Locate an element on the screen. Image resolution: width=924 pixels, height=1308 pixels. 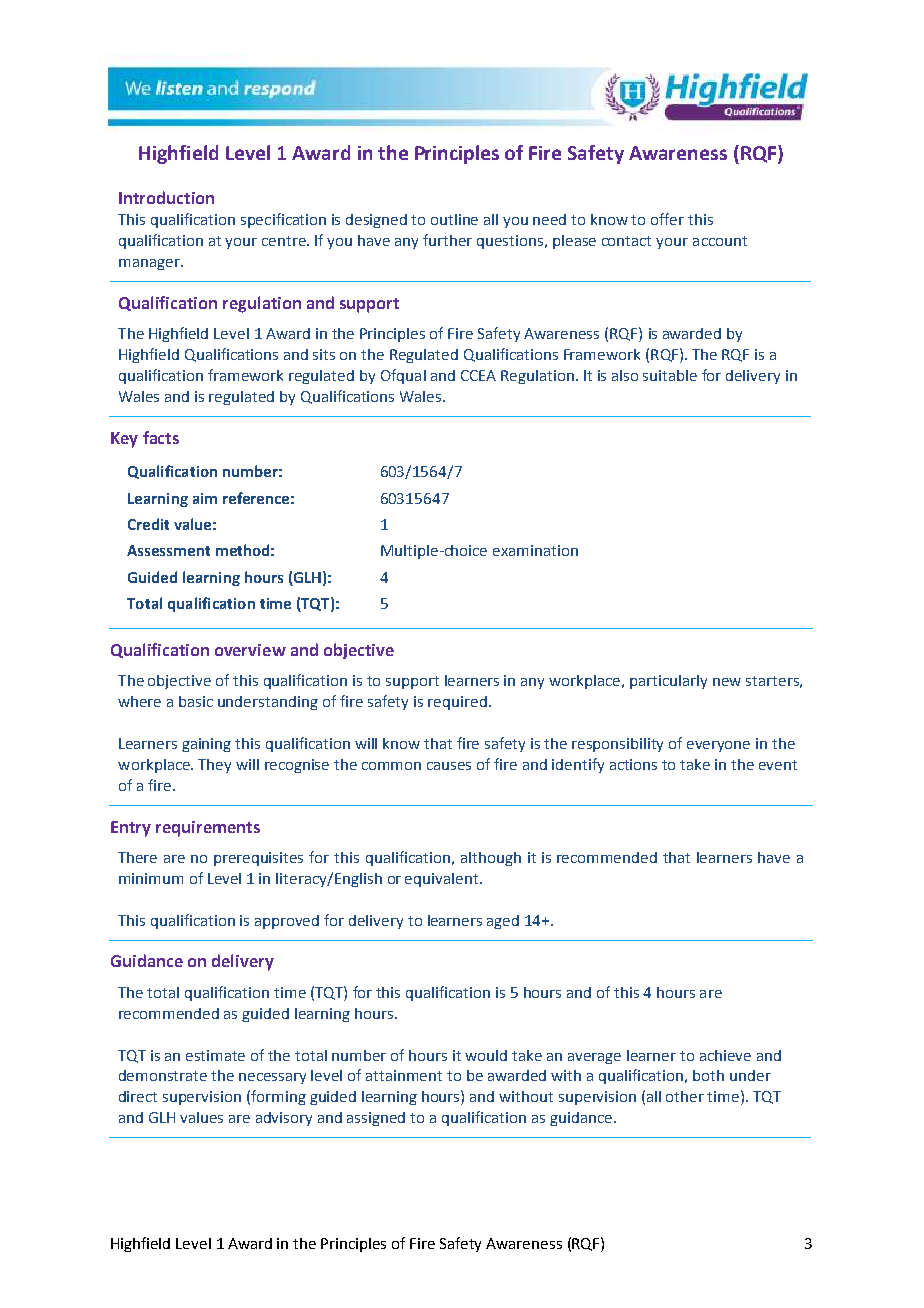
examination is located at coordinates (535, 550).
